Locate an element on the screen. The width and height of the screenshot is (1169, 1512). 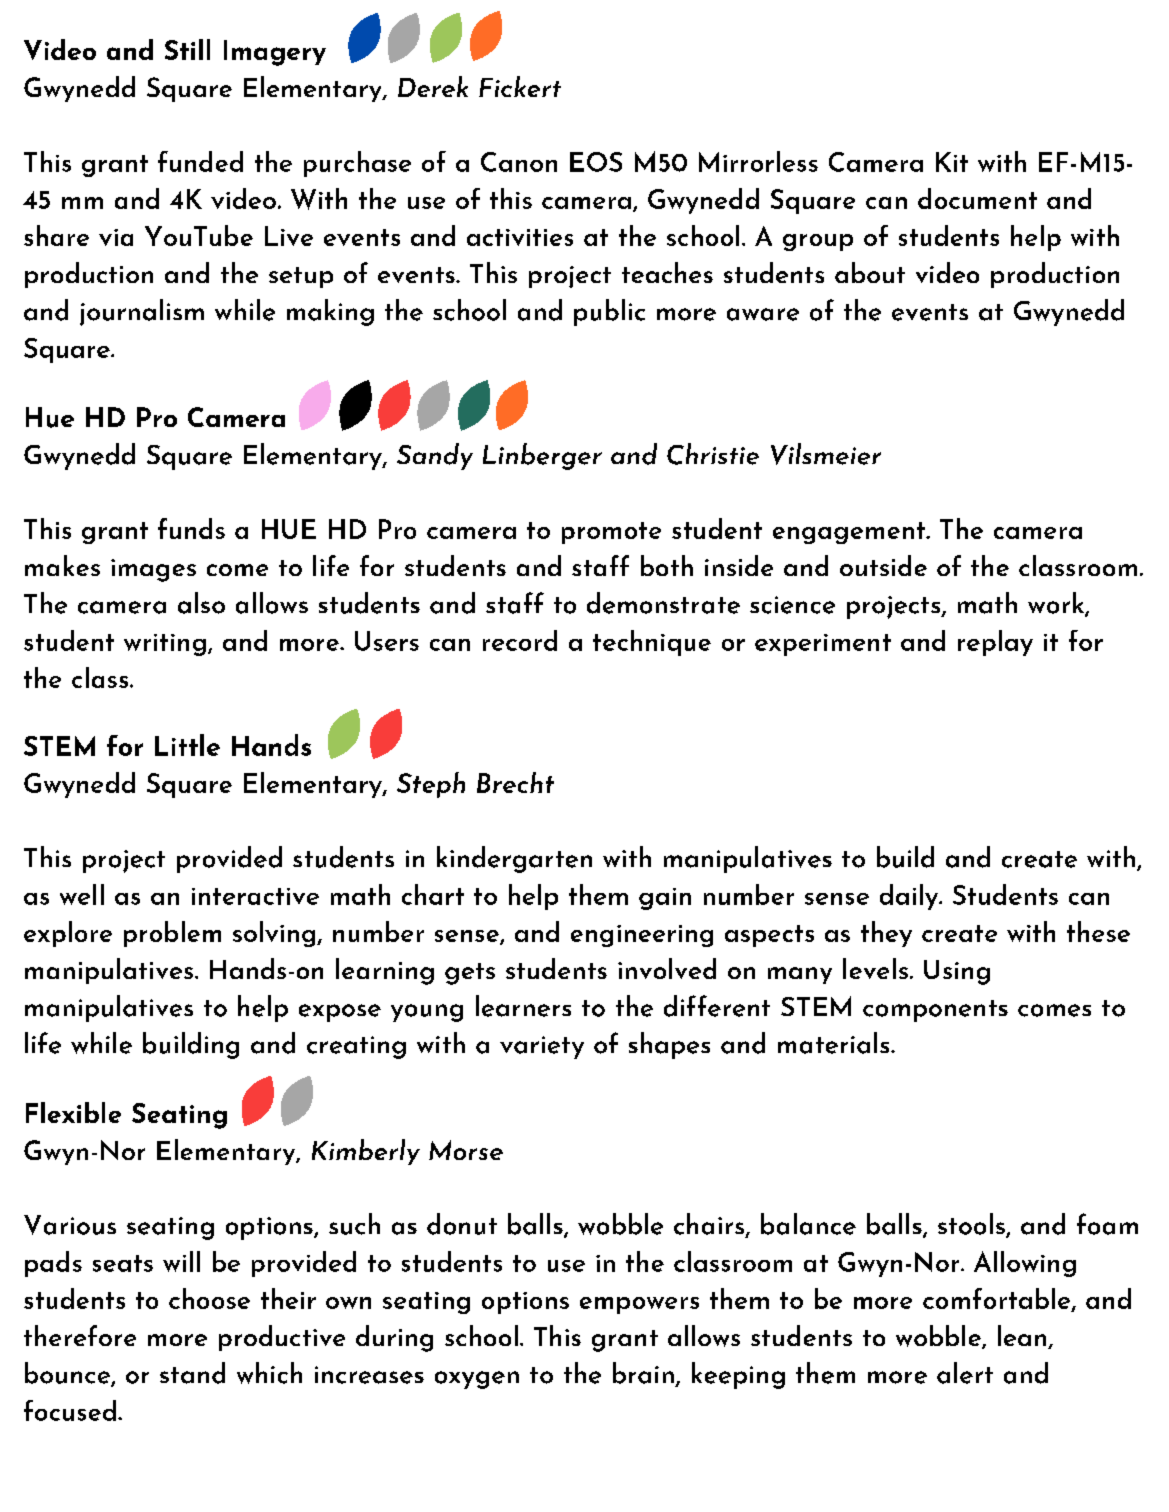
stand is located at coordinates (192, 1373).
